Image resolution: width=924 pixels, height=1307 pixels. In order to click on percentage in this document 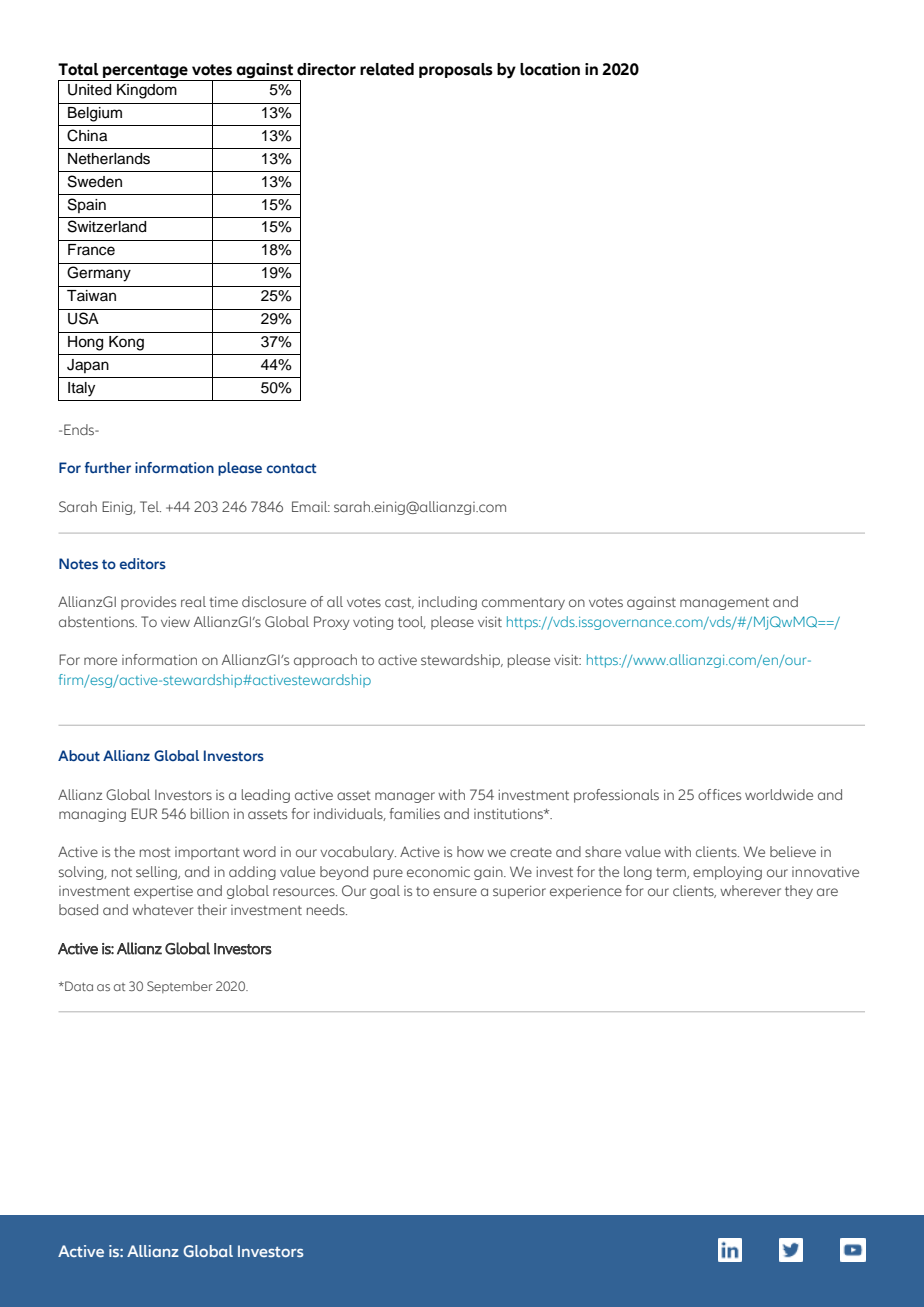, I will do `click(145, 71)`.
